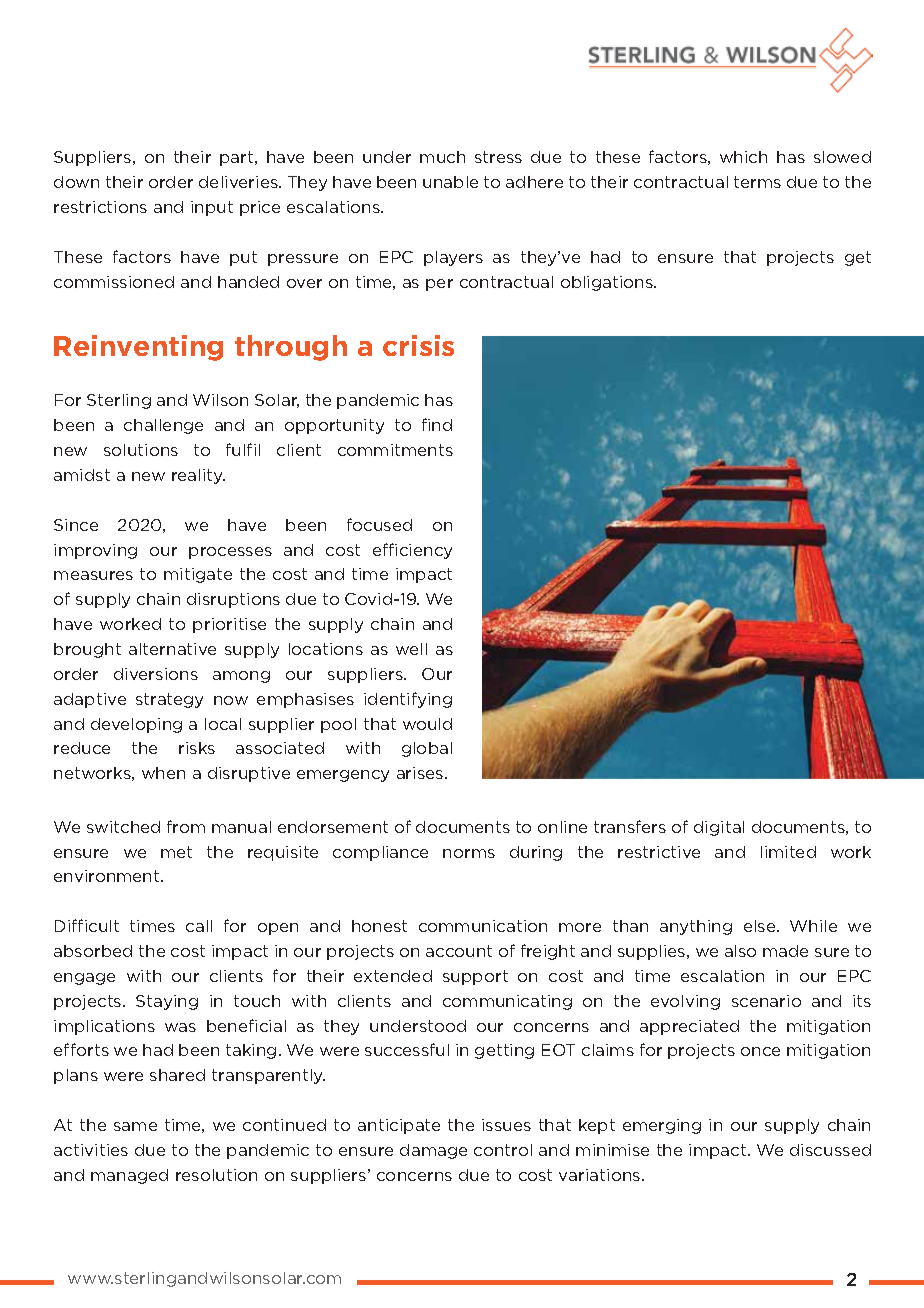 The height and width of the screenshot is (1308, 924). I want to click on well, so click(411, 649).
